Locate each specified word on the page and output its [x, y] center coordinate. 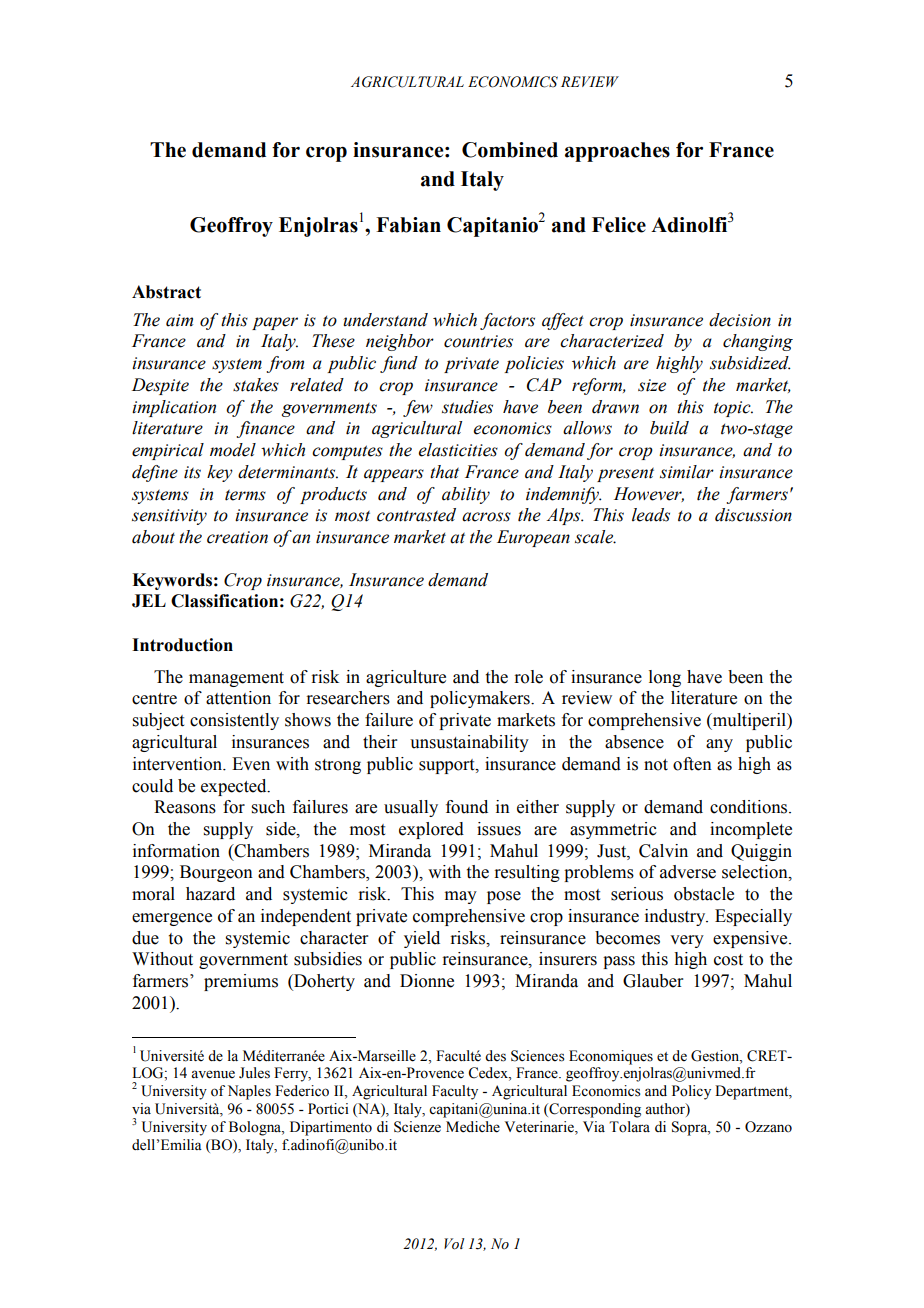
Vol [454, 1244]
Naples [249, 1092]
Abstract [166, 292]
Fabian [408, 225]
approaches [617, 152]
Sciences [538, 1056]
